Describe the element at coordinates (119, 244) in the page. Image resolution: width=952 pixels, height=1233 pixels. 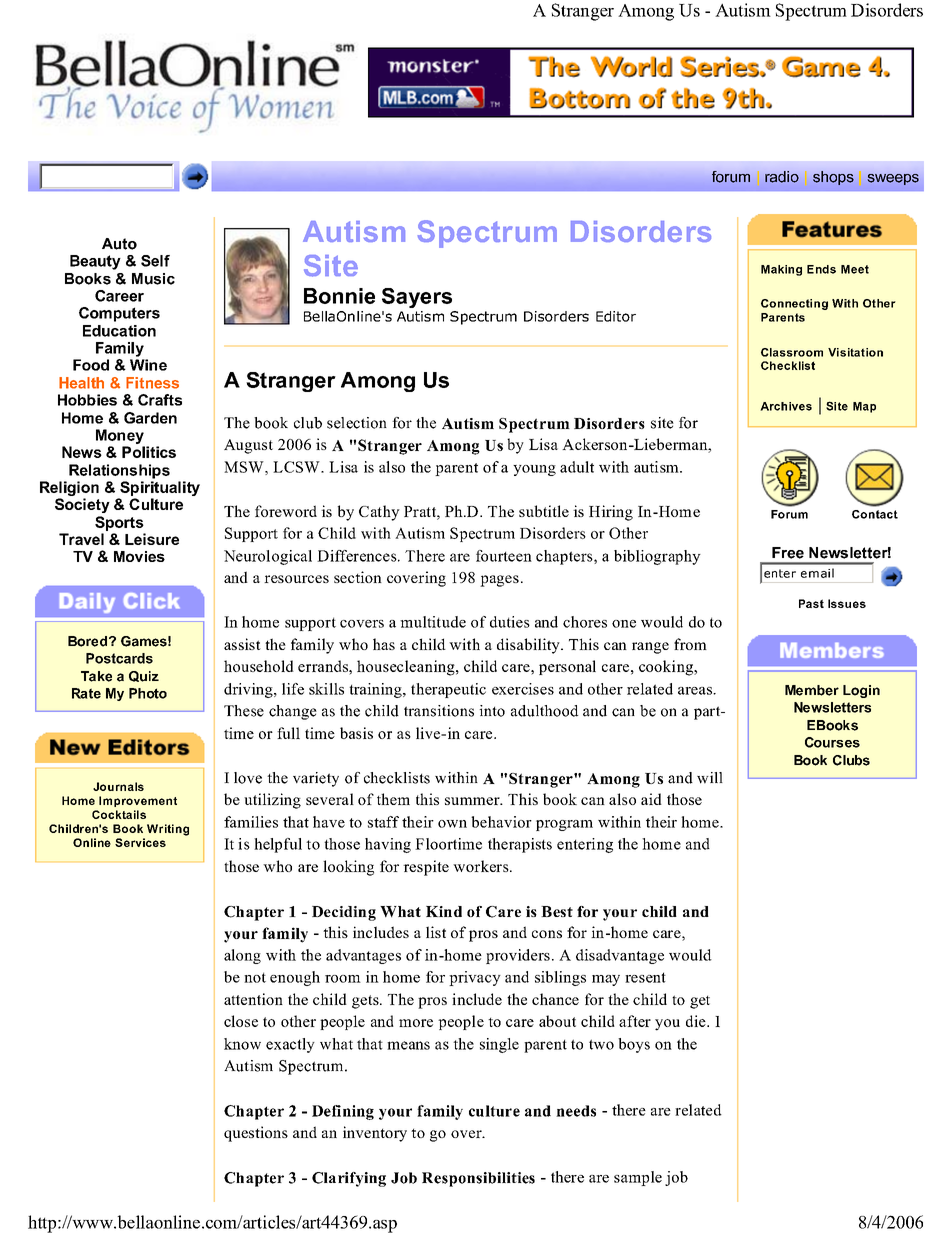
I see `Auto` at that location.
